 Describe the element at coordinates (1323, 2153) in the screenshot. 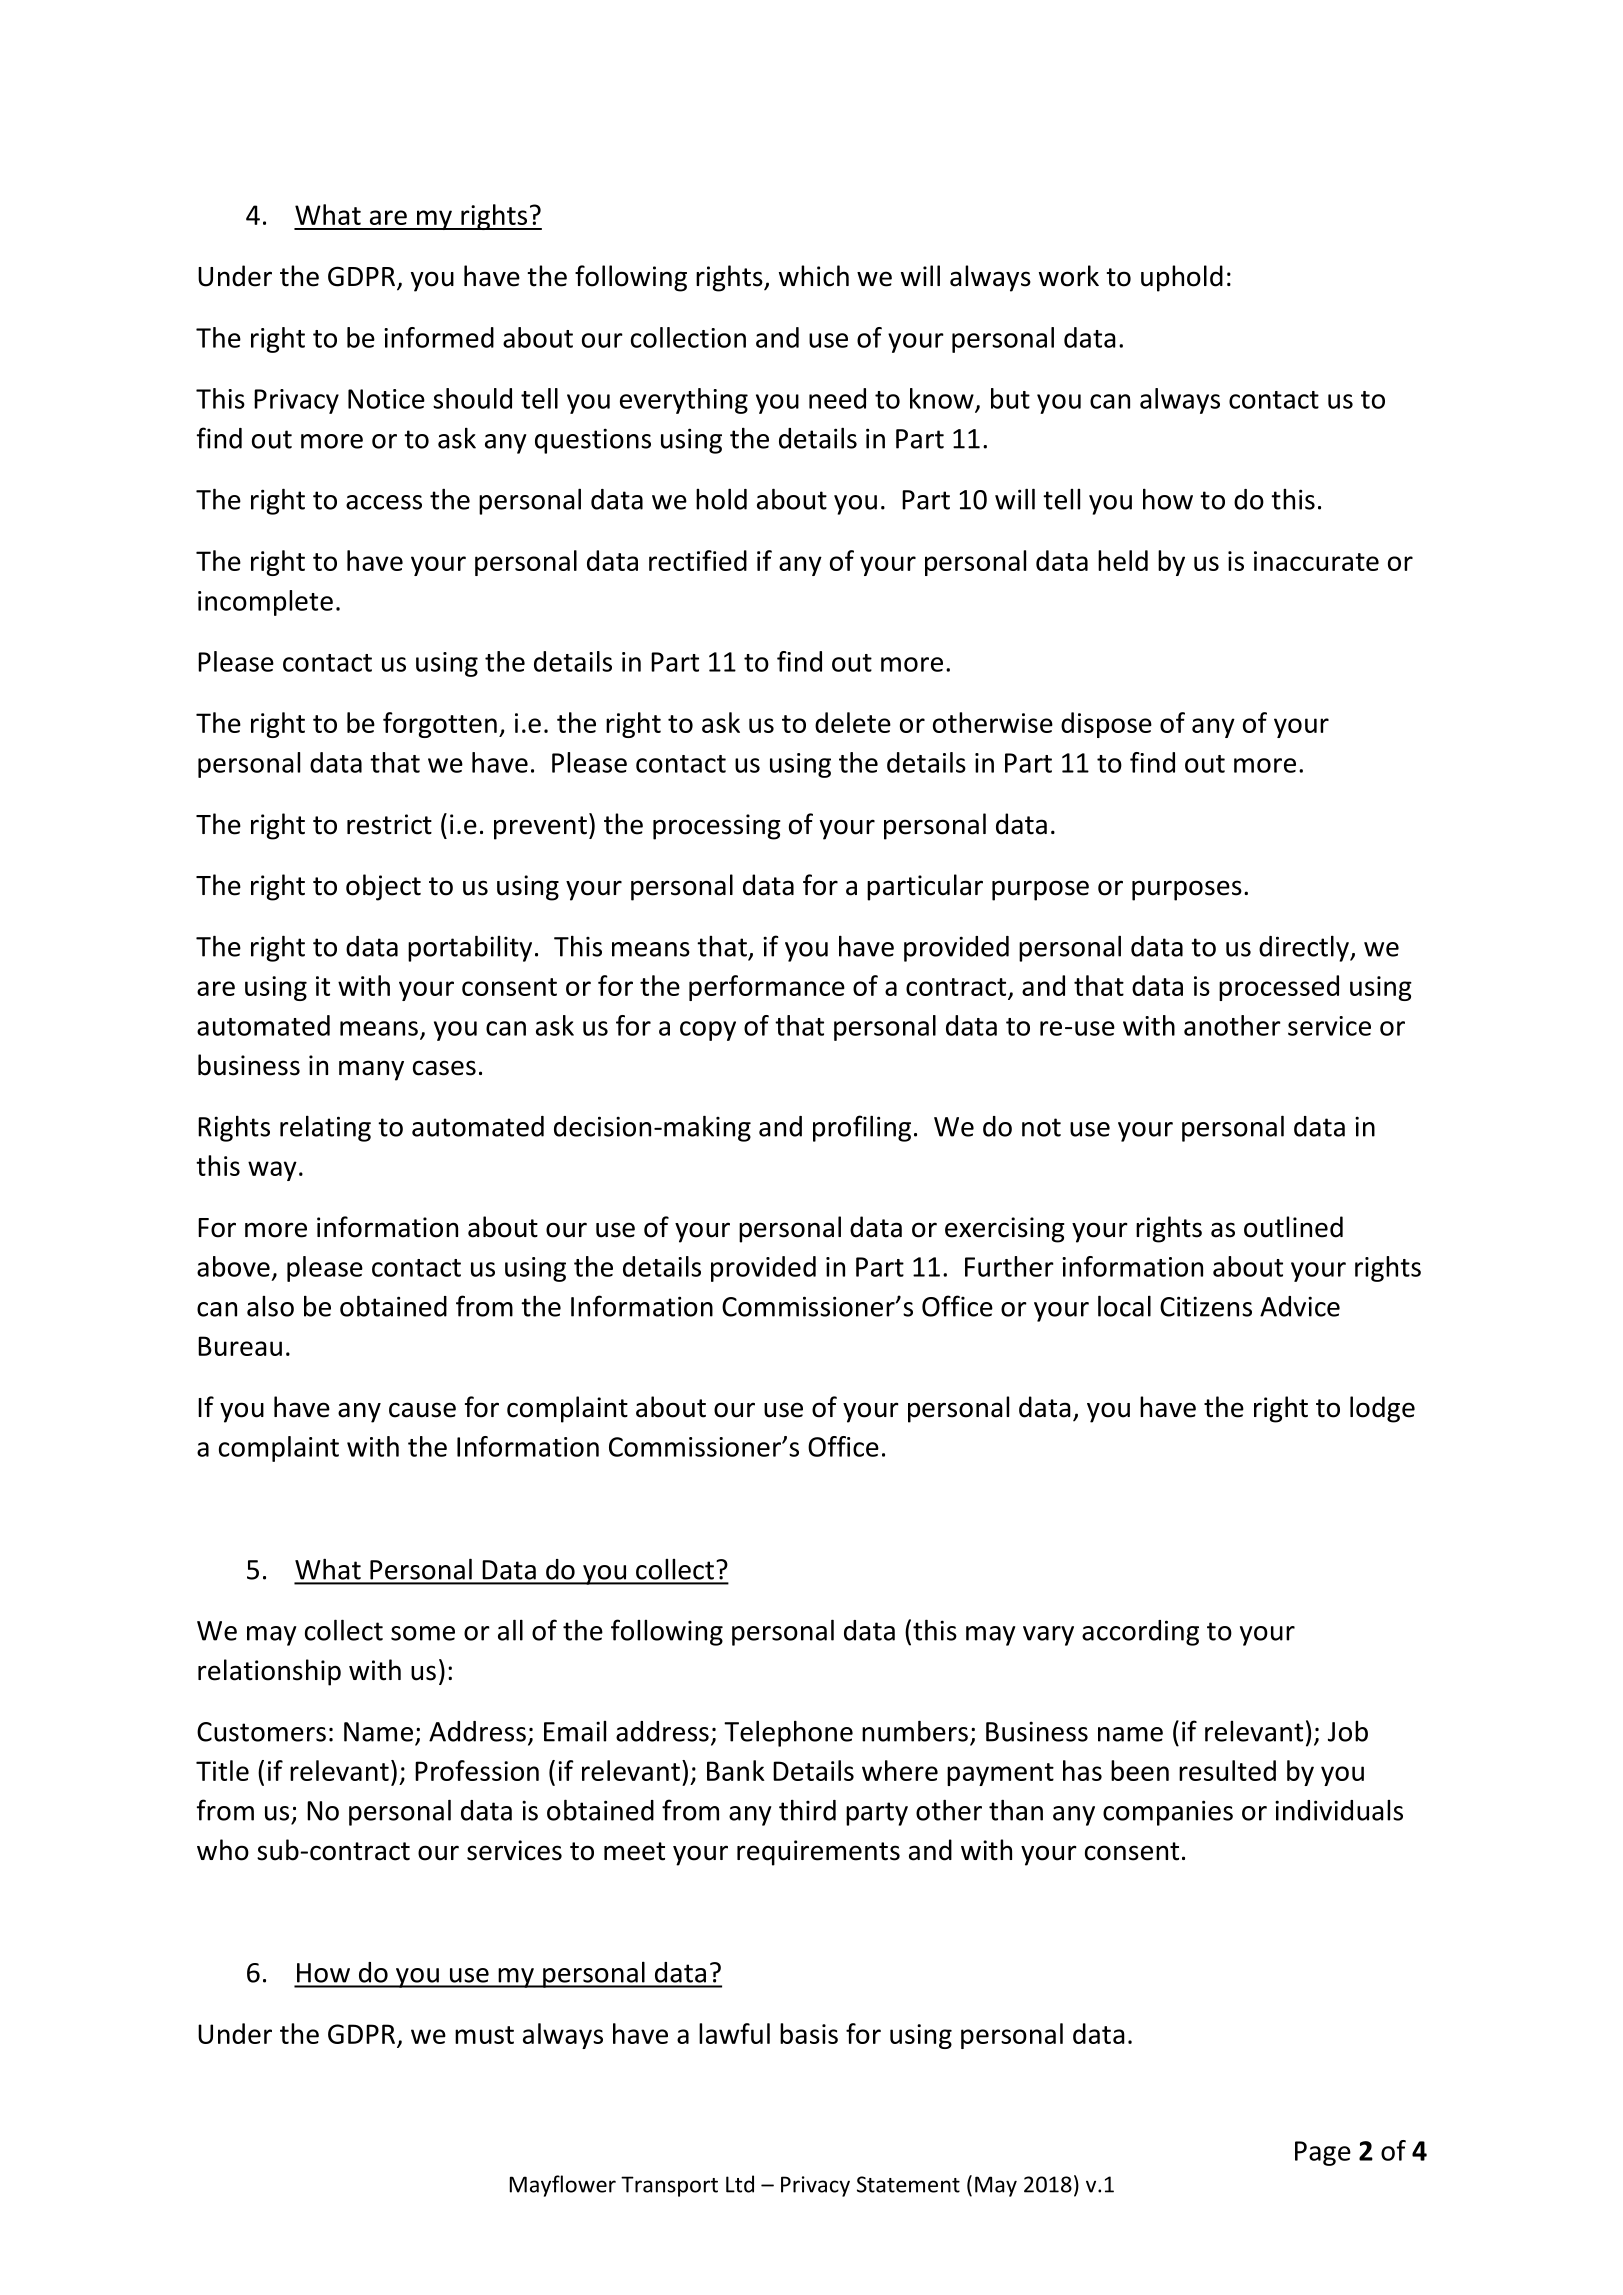

I see `Page` at that location.
